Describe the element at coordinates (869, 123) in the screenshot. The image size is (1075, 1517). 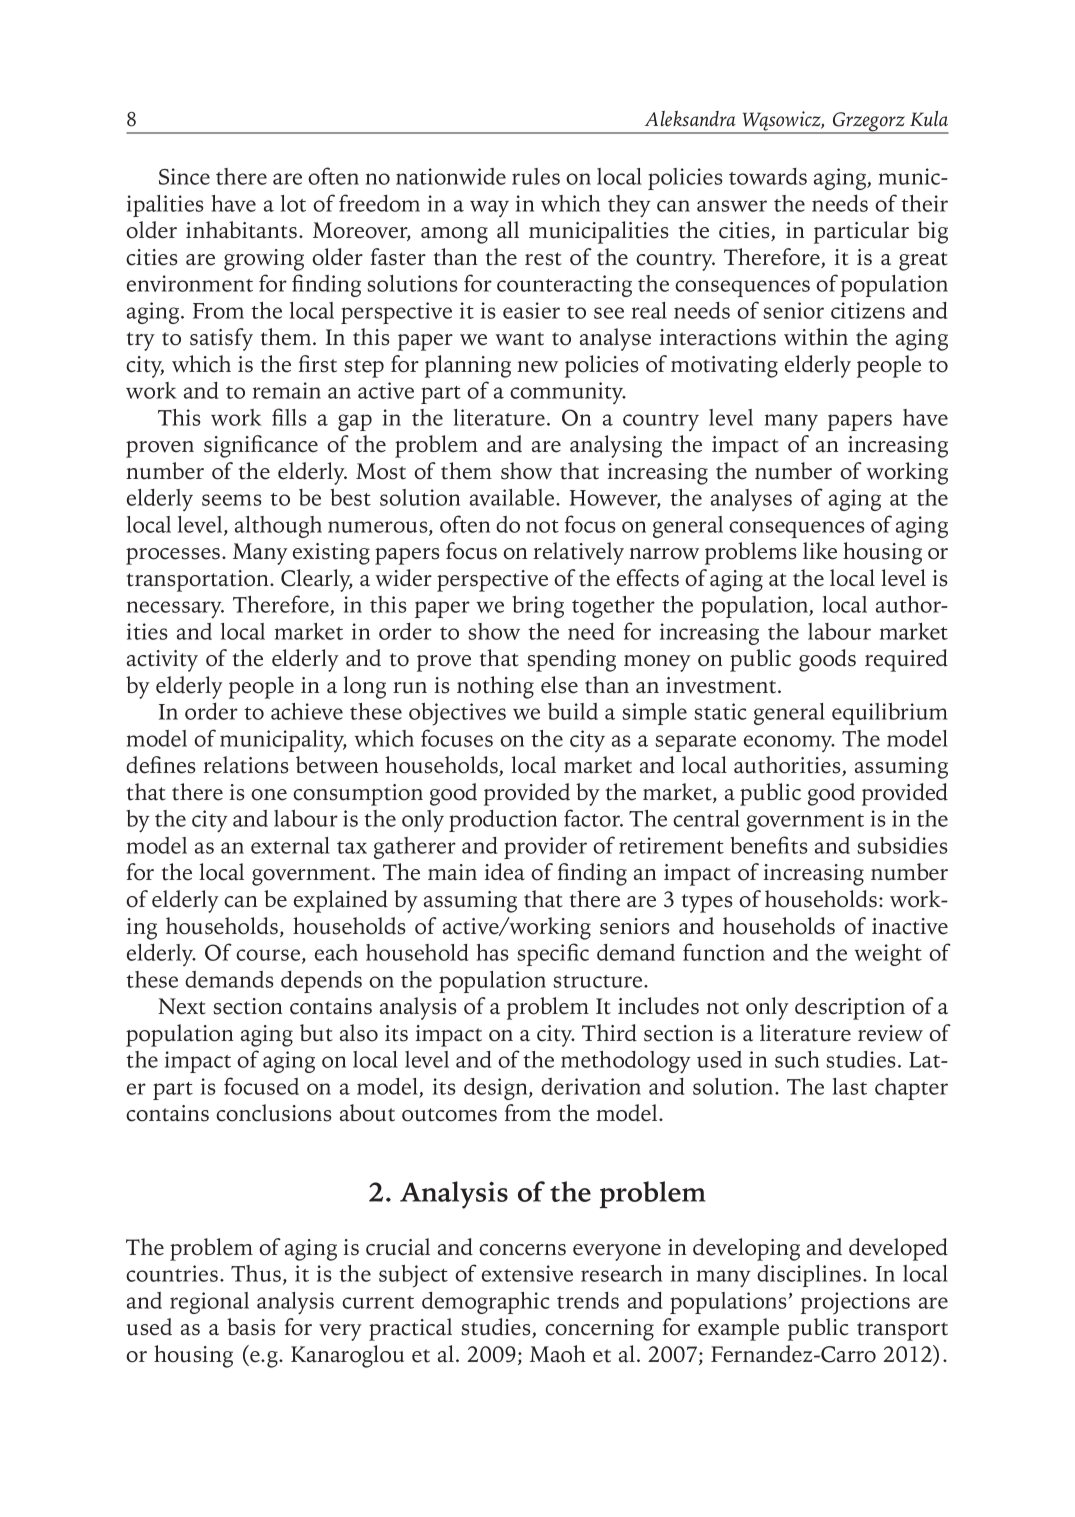
I see `Grzegorz` at that location.
